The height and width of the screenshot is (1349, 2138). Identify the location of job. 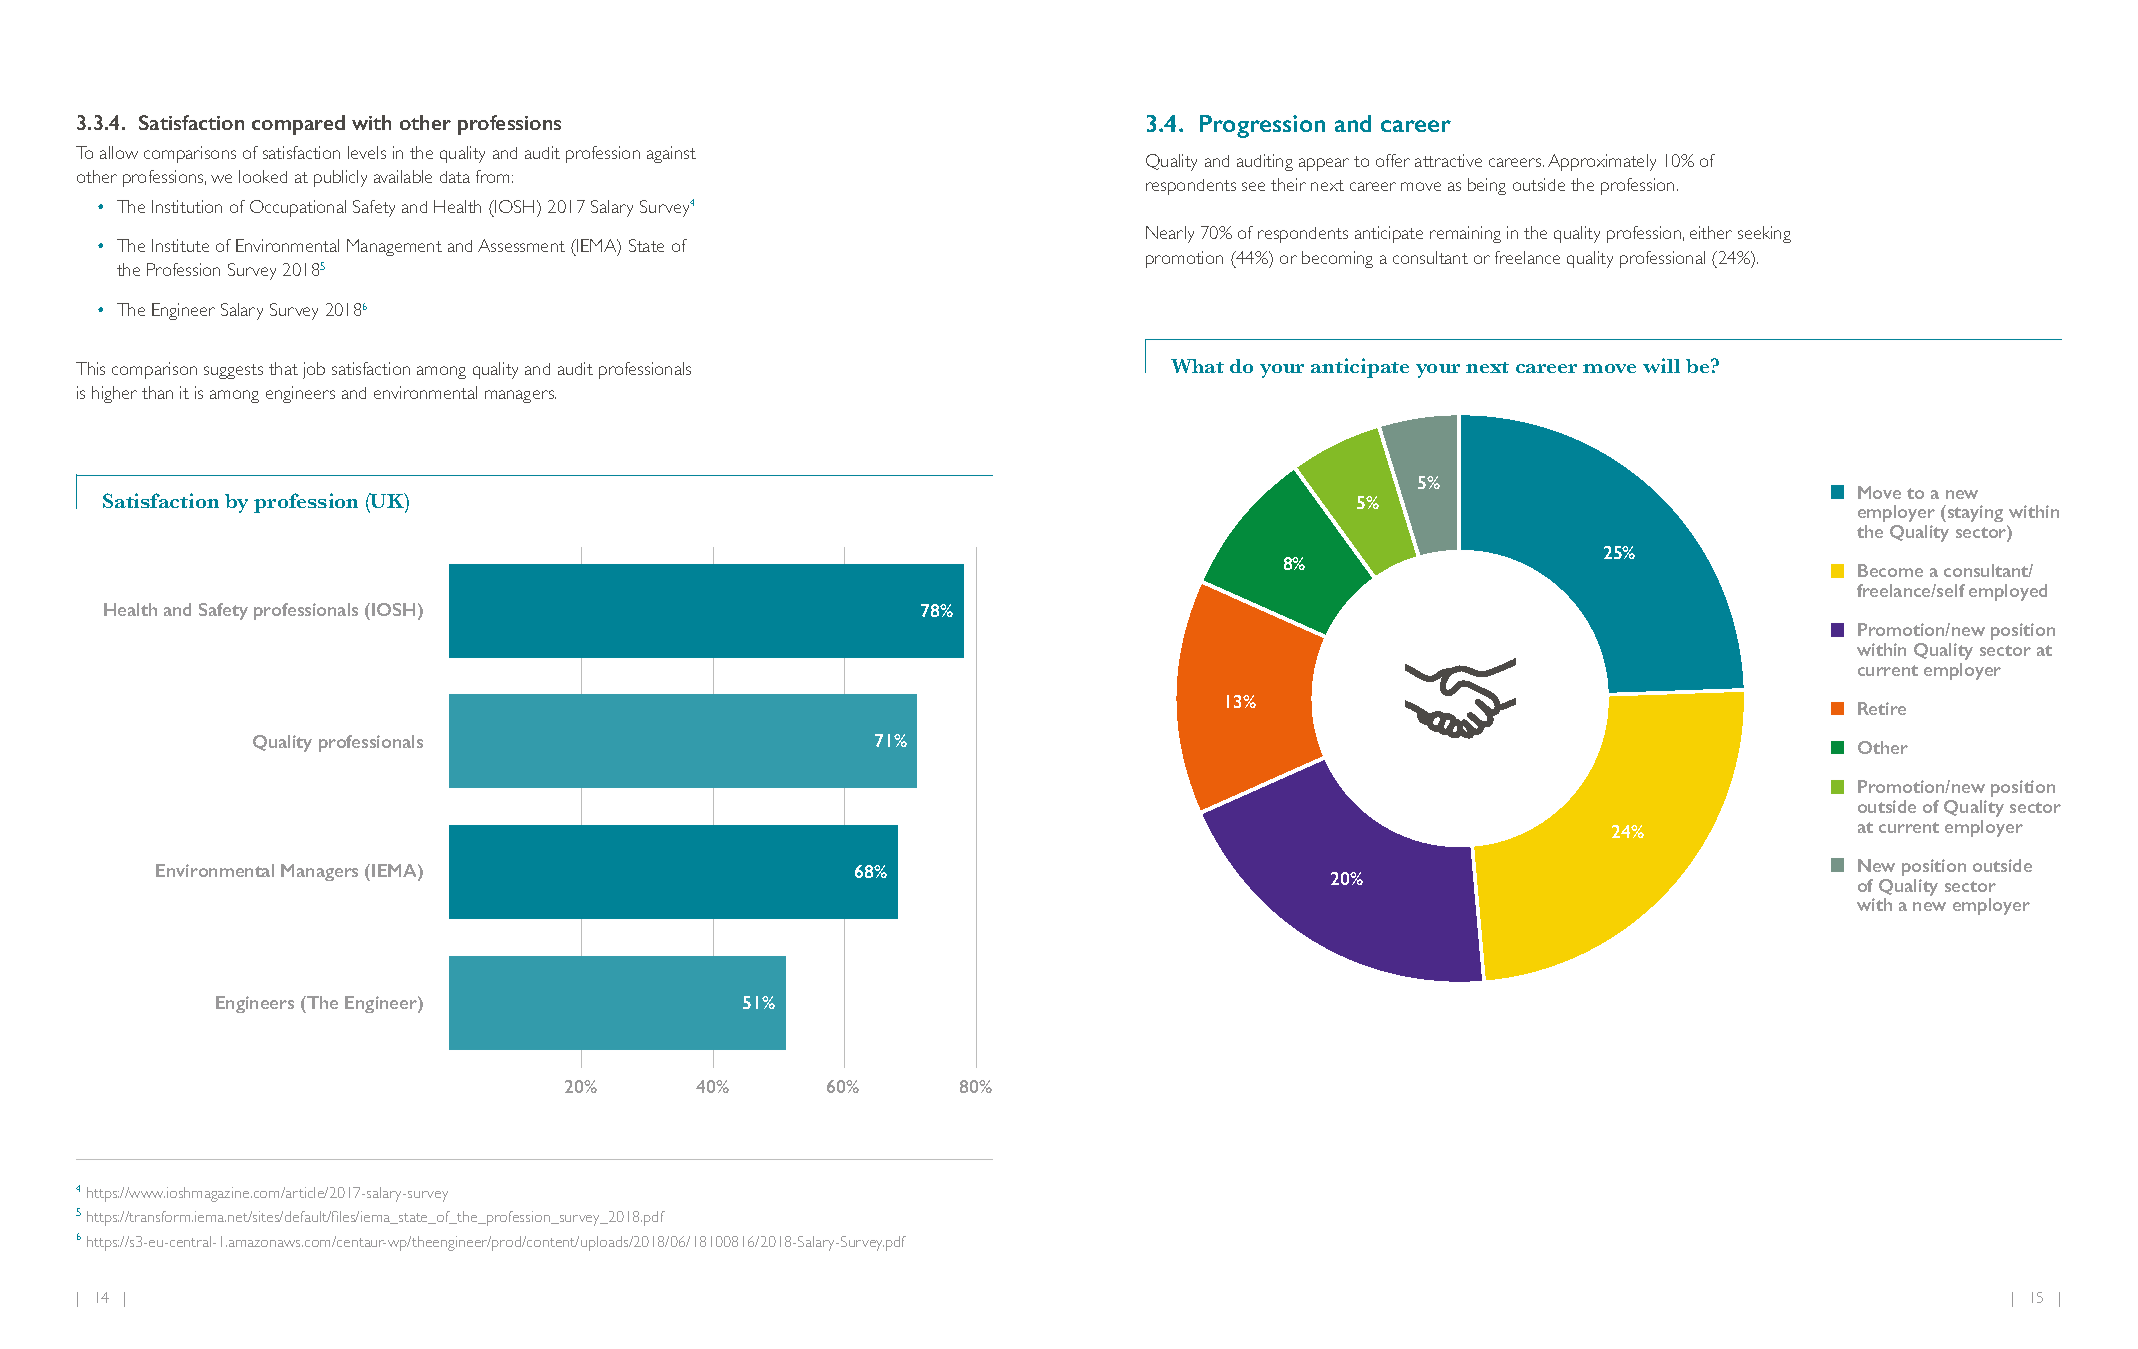
(314, 370).
